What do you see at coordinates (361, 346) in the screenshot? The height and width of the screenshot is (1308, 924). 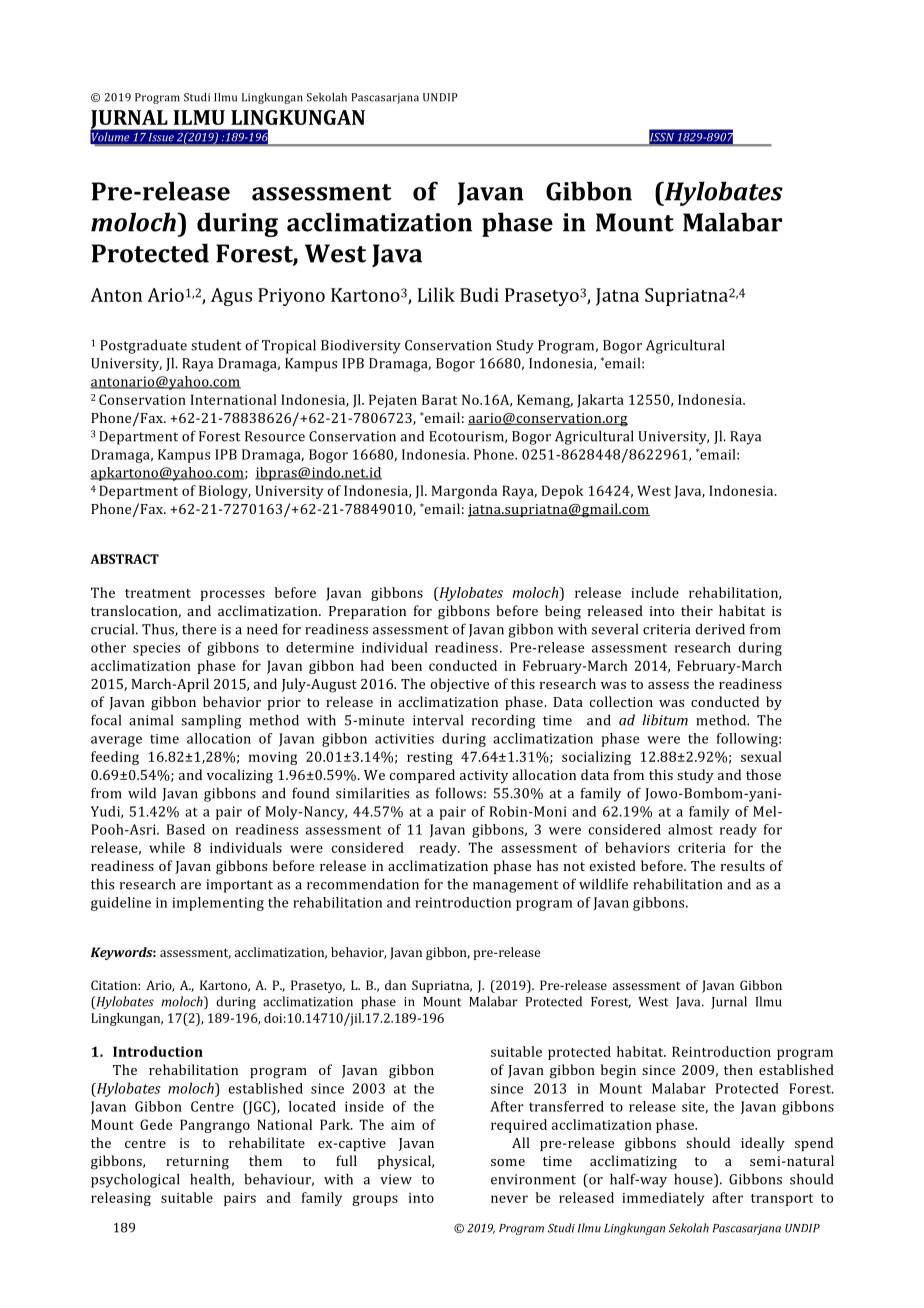 I see `Biodiversity` at bounding box center [361, 346].
